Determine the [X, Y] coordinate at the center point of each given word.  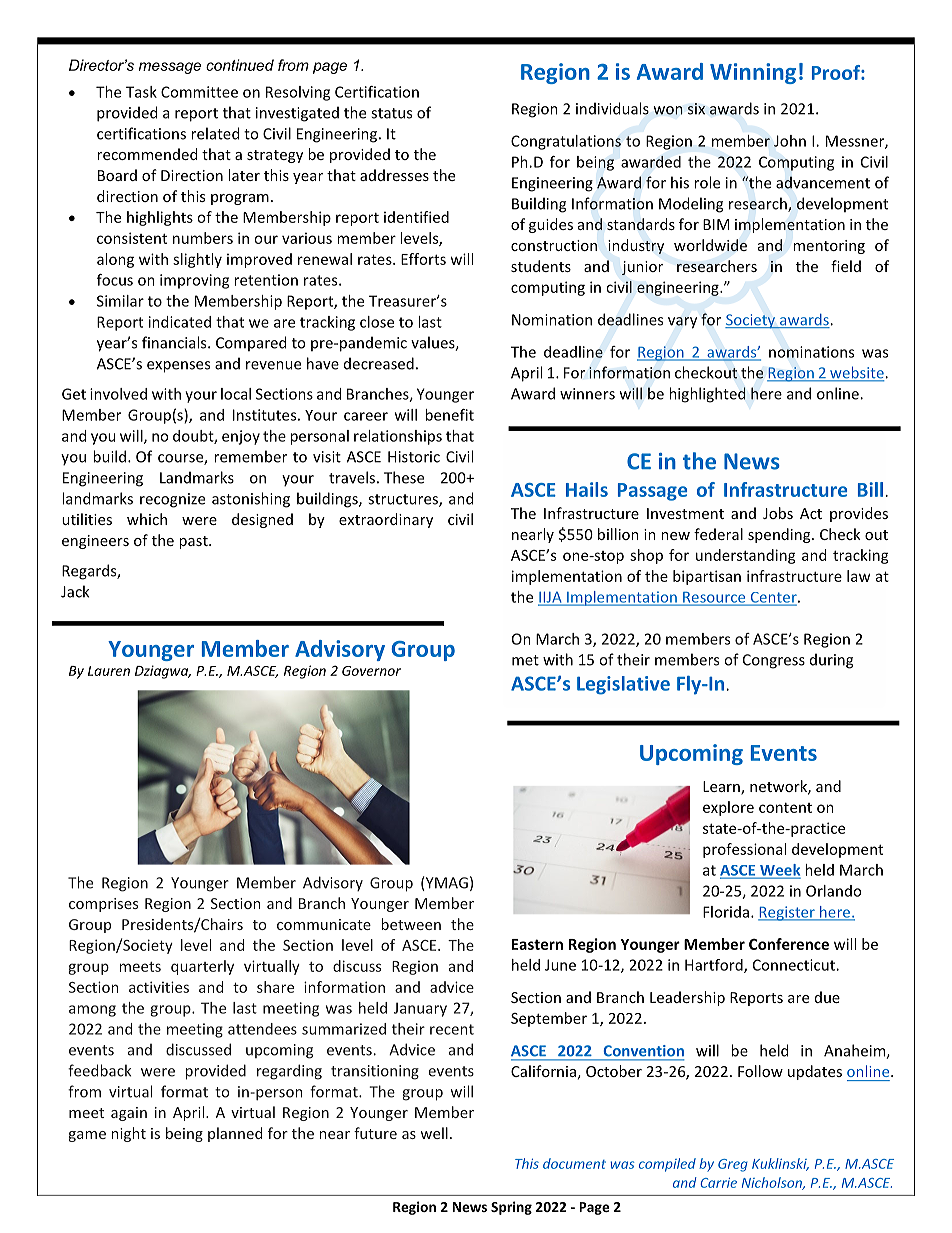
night [128, 1134]
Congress [774, 661]
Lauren [109, 671]
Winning [753, 73]
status [391, 113]
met [525, 660]
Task [141, 92]
